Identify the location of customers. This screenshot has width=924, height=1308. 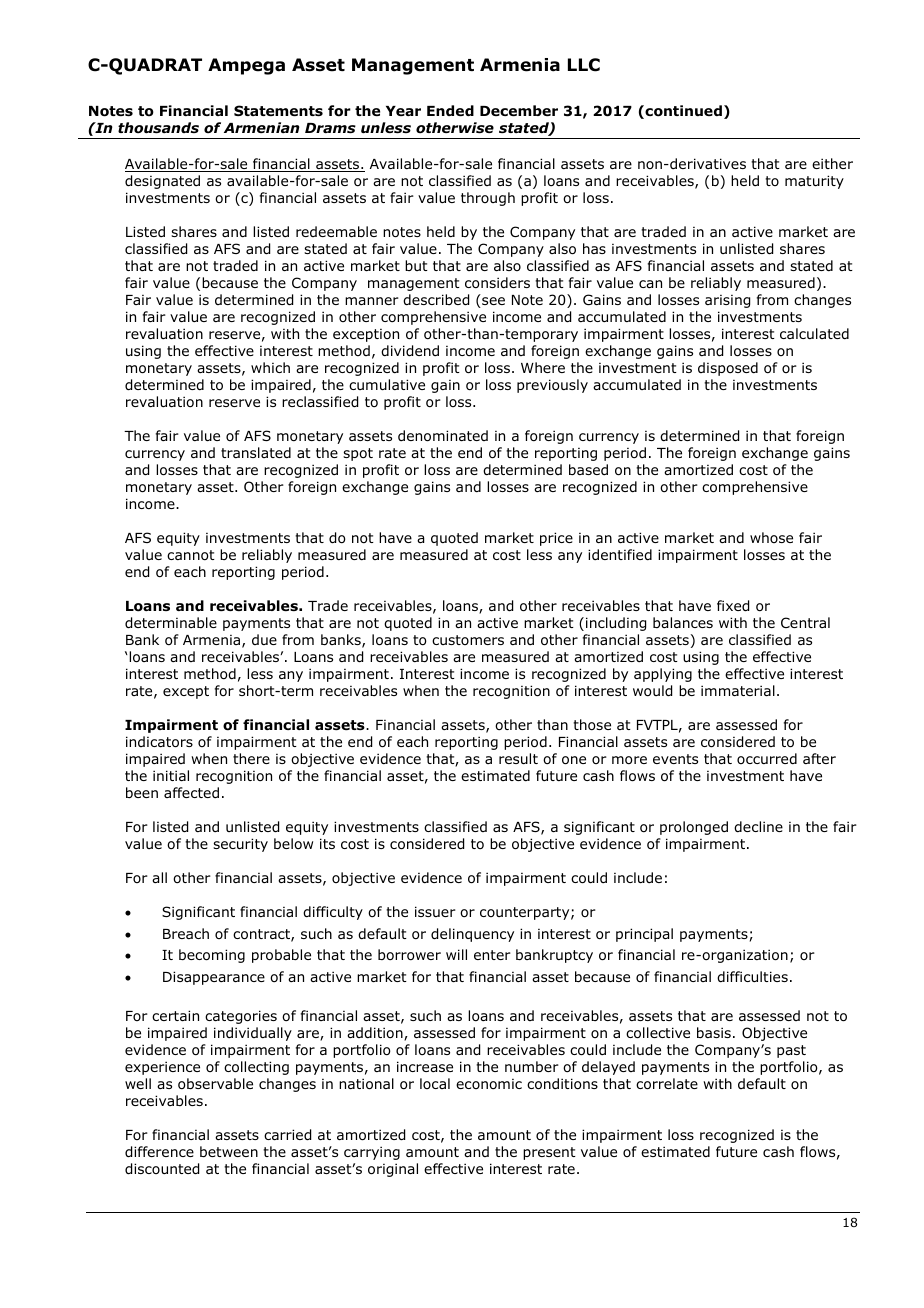
(468, 640).
